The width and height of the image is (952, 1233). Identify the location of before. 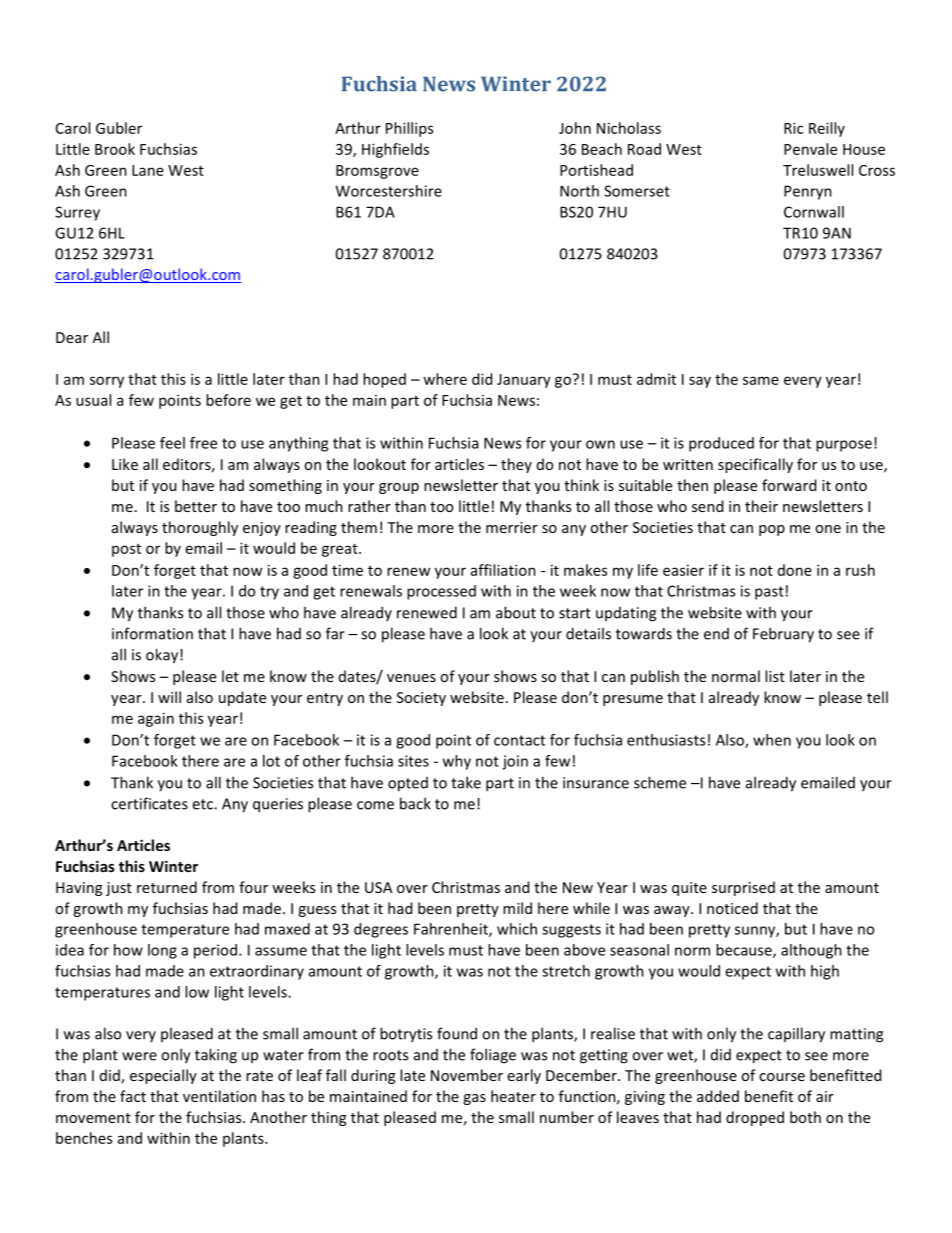
(228, 400).
